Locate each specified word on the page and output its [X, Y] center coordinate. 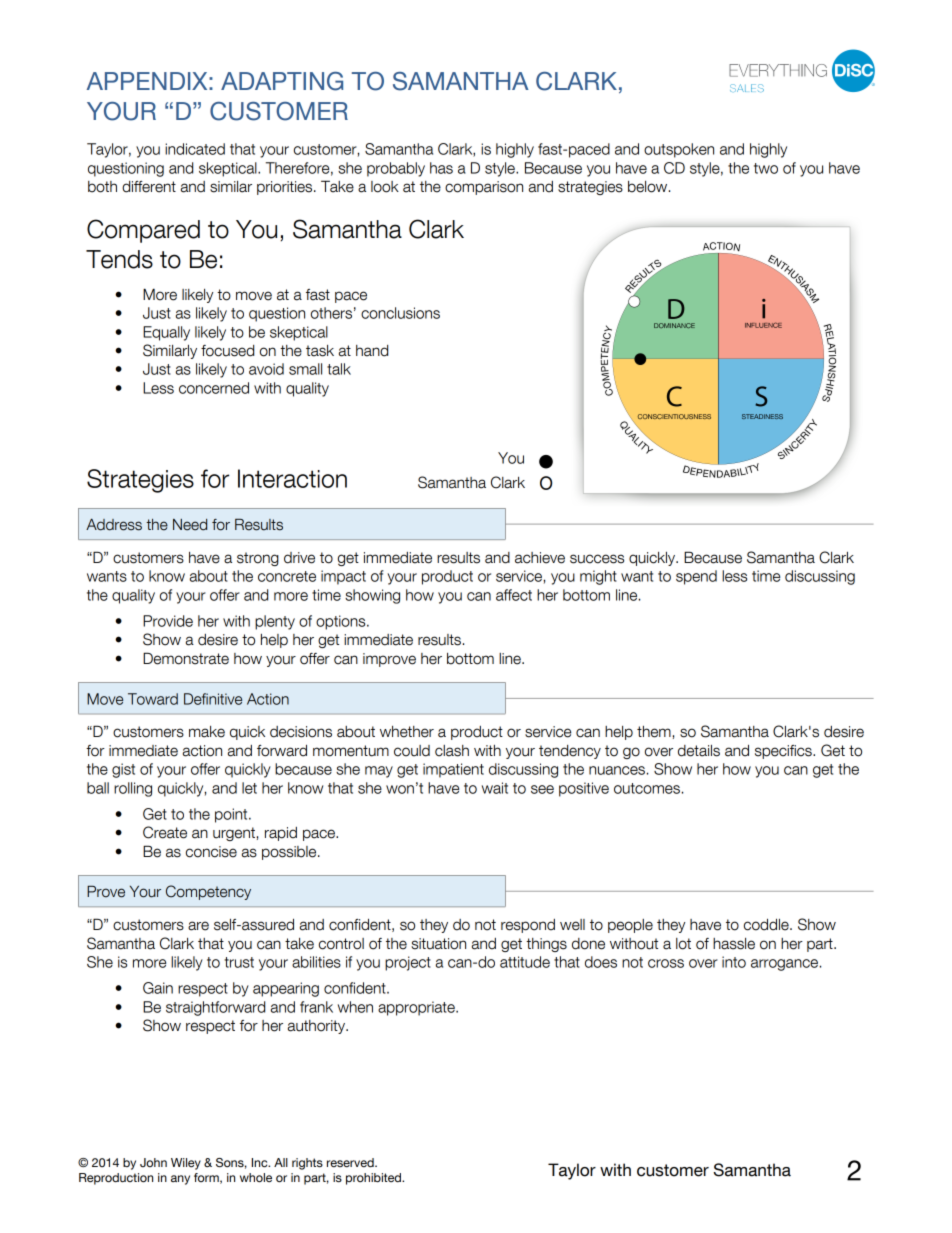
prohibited [374, 1179]
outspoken [679, 150]
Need [190, 525]
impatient [453, 770]
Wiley [186, 1164]
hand [372, 351]
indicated [195, 149]
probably [396, 169]
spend [696, 577]
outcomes [647, 788]
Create [165, 832]
